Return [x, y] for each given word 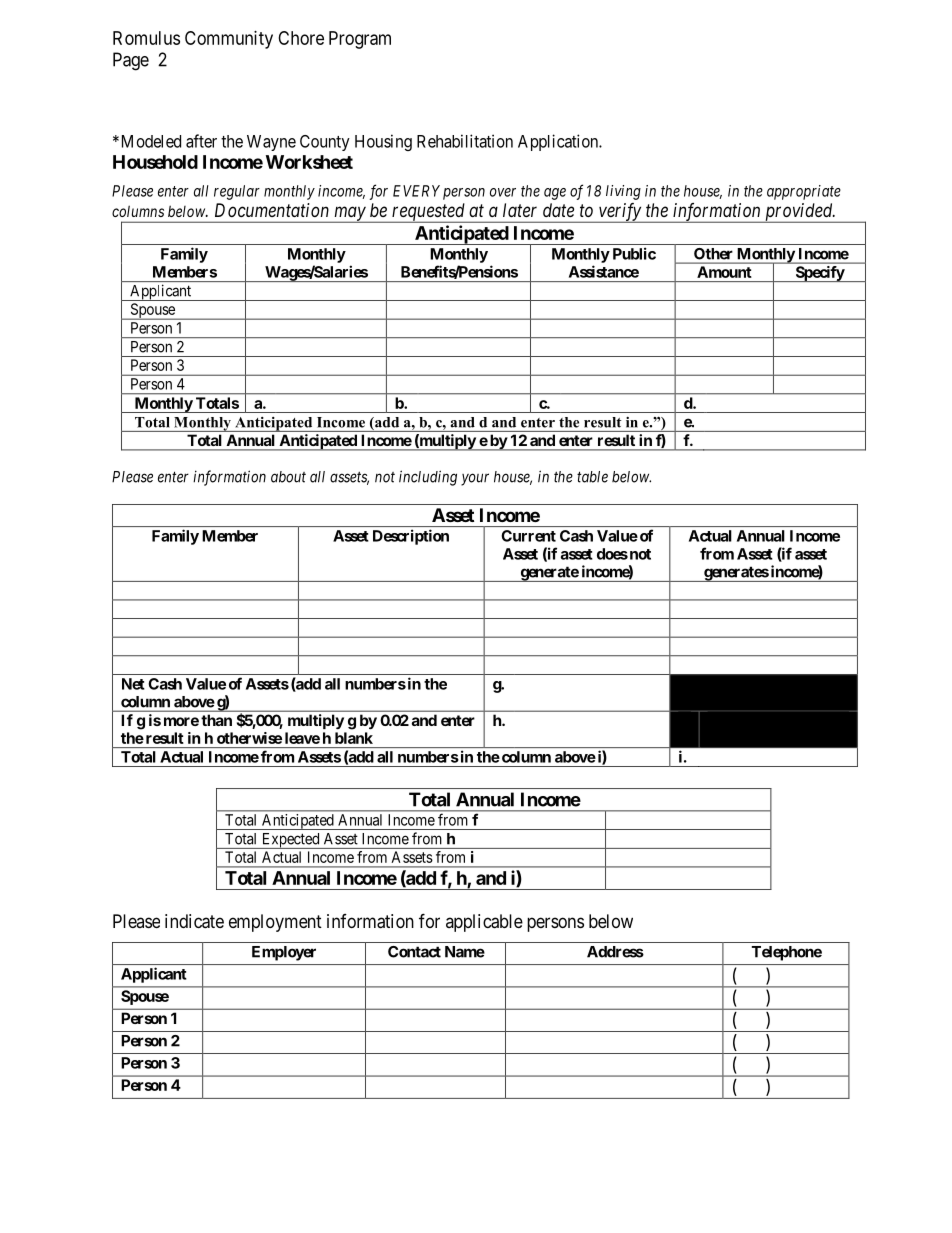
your [475, 479]
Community [229, 40]
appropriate [804, 192]
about [288, 477]
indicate [194, 921]
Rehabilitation [465, 141]
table [592, 477]
